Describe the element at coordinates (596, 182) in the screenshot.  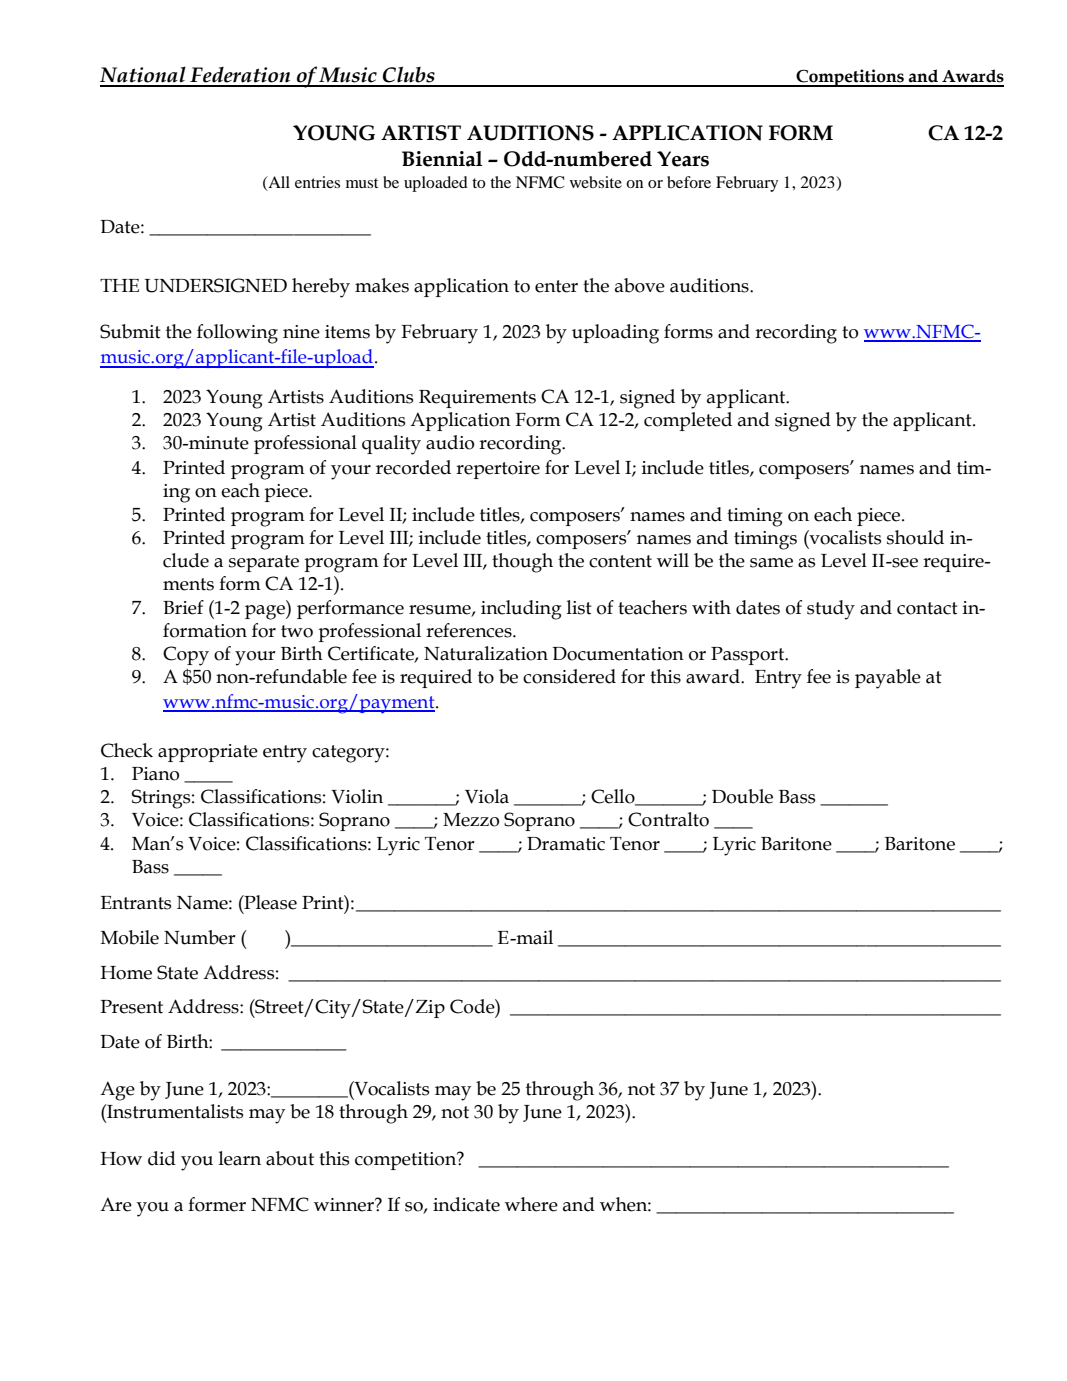
I see `website` at that location.
